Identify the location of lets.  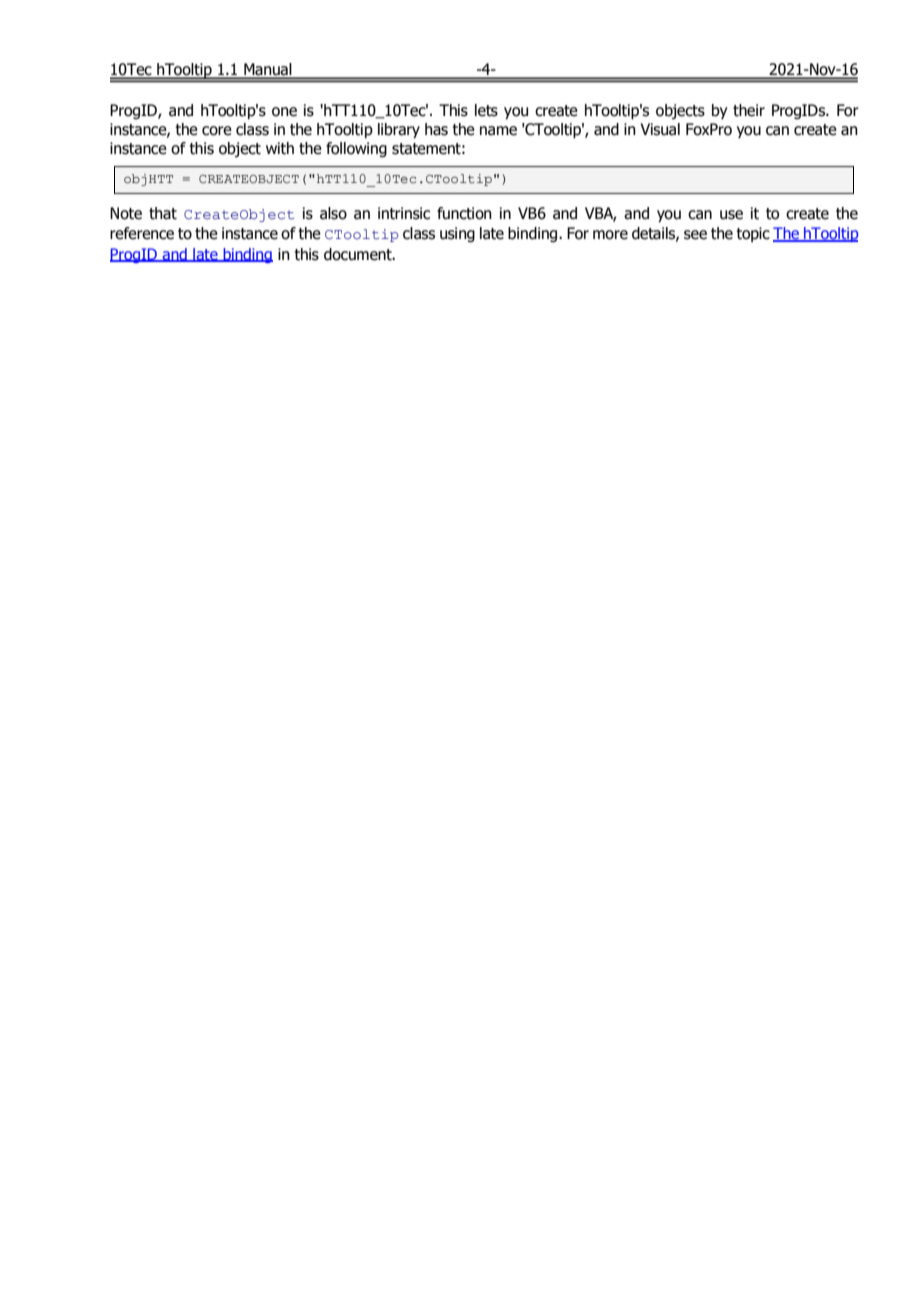
(486, 110).
